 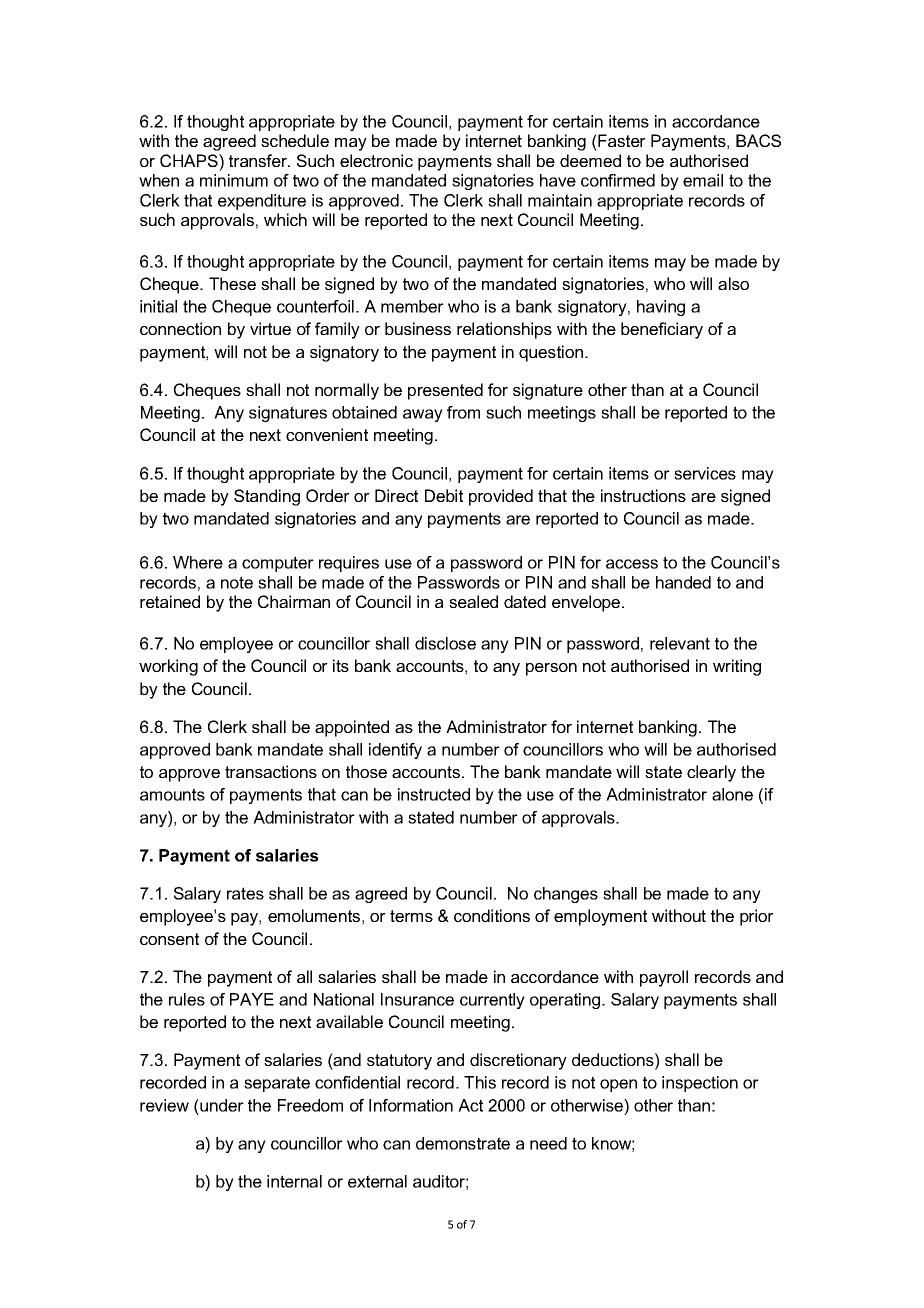 I want to click on relevant, so click(x=680, y=643).
